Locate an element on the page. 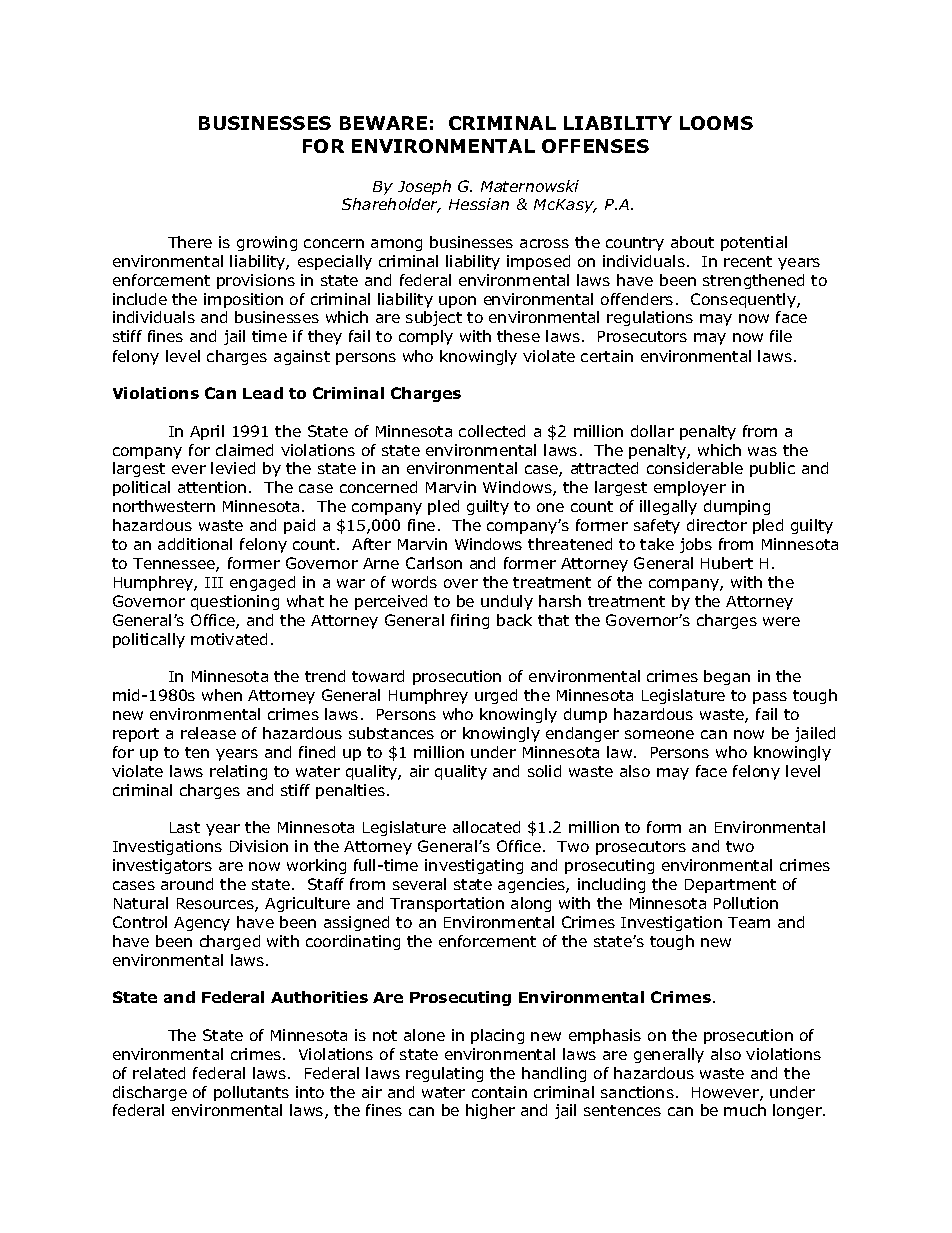 This document has width=952, height=1233. LOOMS is located at coordinates (716, 123).
